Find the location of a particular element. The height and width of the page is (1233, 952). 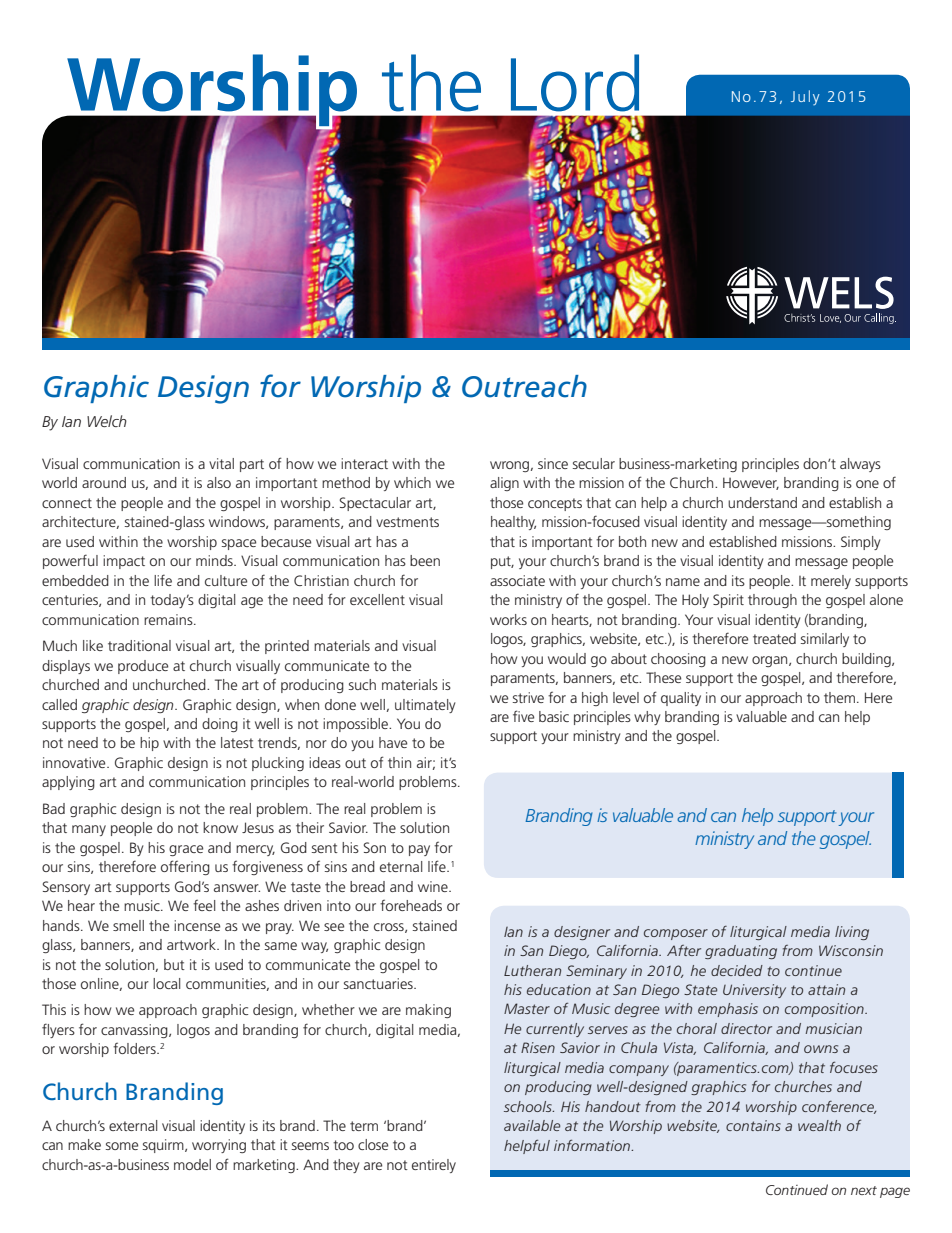

Outreach is located at coordinates (524, 386).
